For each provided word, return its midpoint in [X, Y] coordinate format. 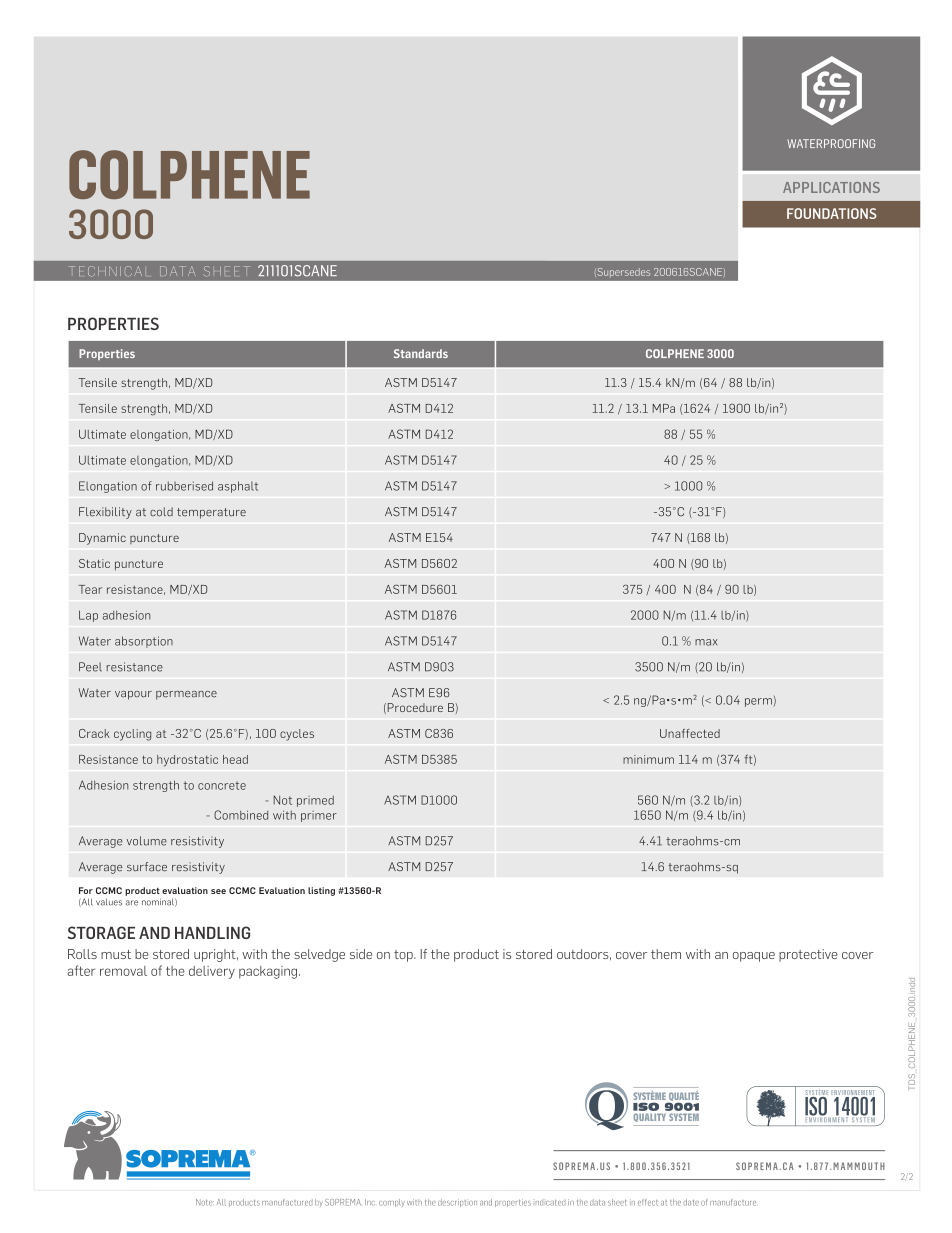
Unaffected [690, 733]
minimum [648, 759]
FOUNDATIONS [832, 213]
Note [205, 1202]
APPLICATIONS [831, 187]
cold [161, 512]
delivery [212, 972]
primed [315, 801]
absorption [144, 642]
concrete [222, 785]
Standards [421, 353]
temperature [211, 513]
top [404, 956]
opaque [754, 957]
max [706, 642]
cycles [297, 735]
